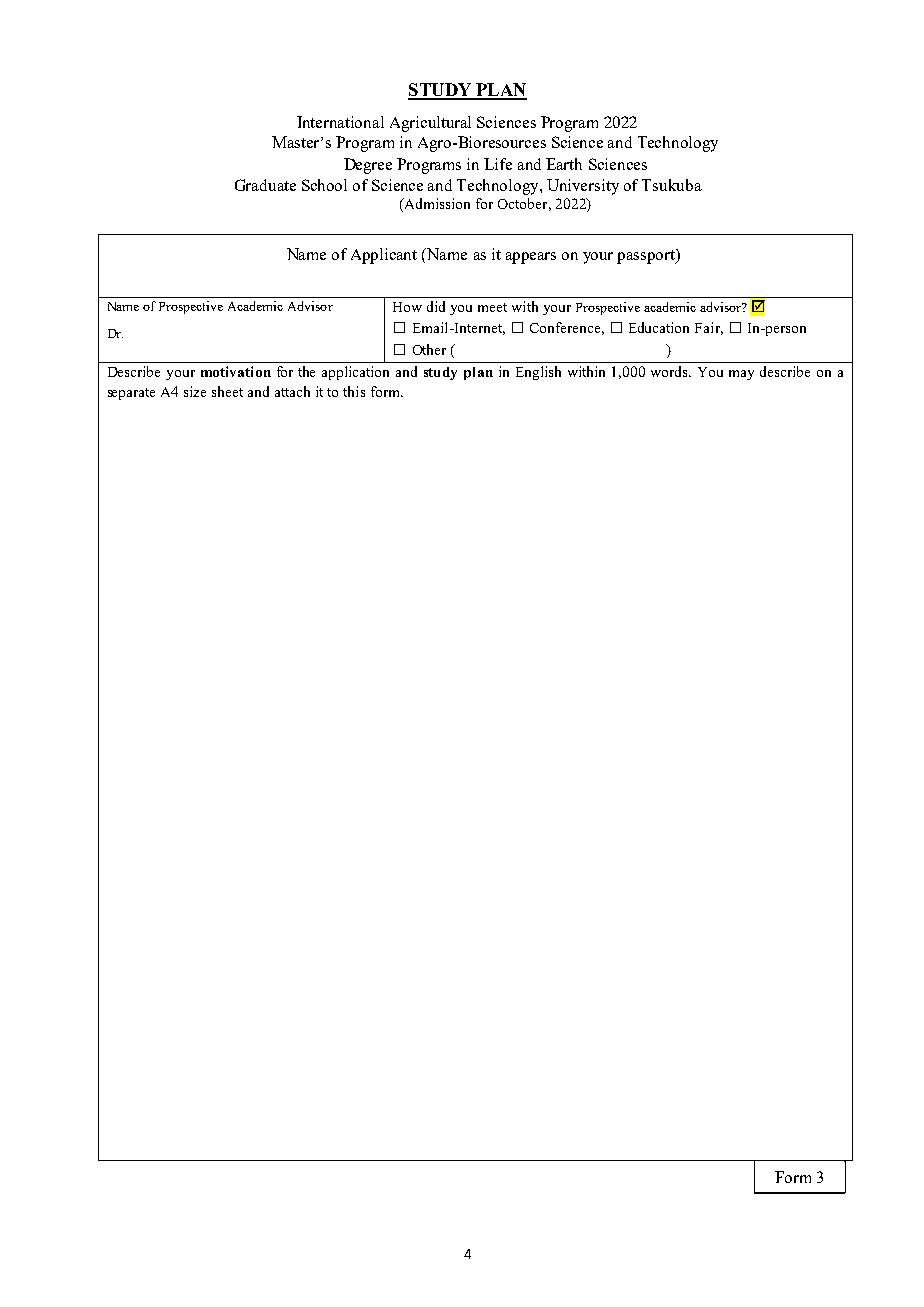 This screenshot has width=924, height=1307. What do you see at coordinates (436, 306) in the screenshot?
I see `did` at bounding box center [436, 306].
